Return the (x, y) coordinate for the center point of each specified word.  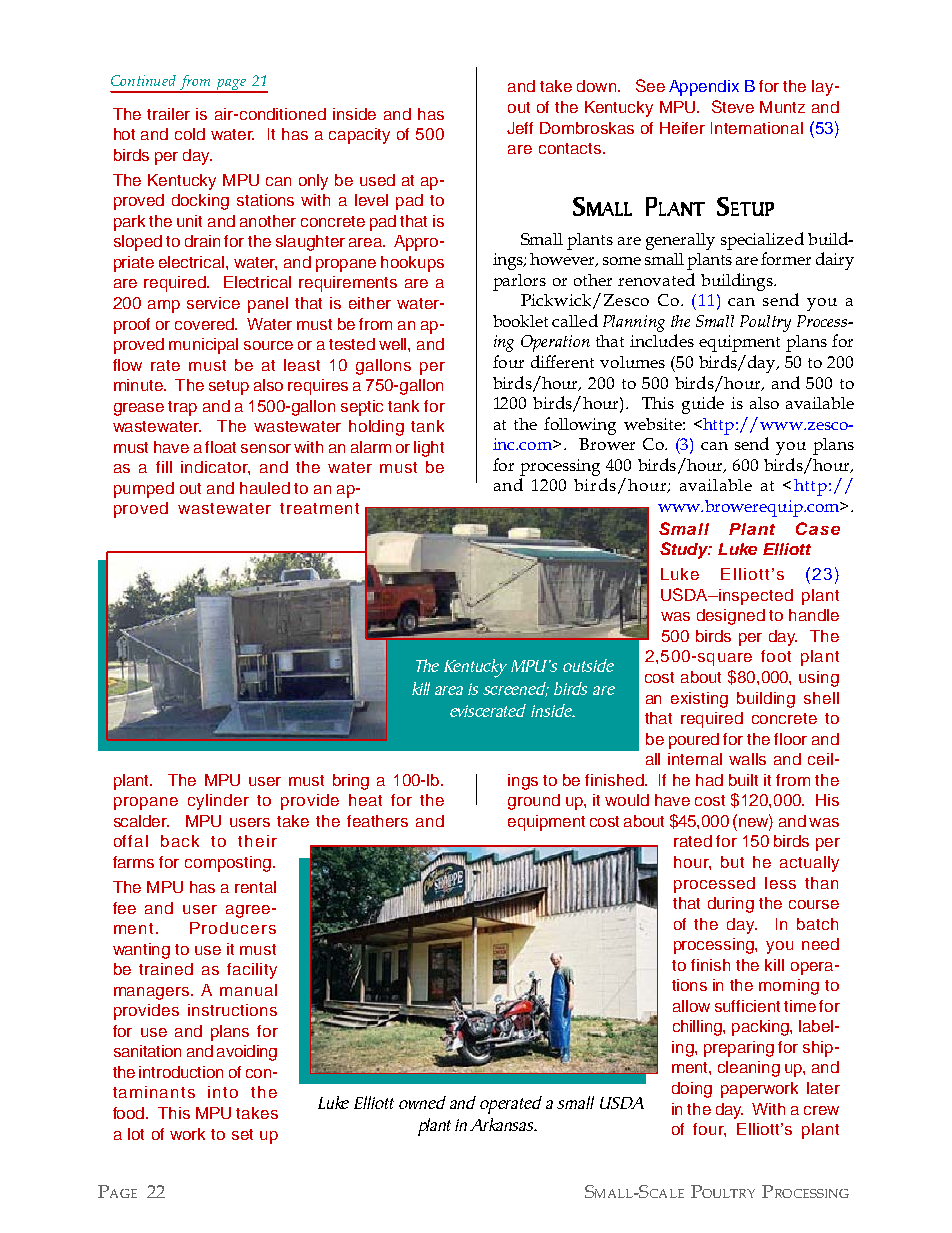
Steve (733, 106)
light (429, 449)
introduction (181, 1072)
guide (703, 405)
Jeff (520, 128)
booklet (520, 321)
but (732, 862)
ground (534, 802)
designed (731, 617)
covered (205, 324)
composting (228, 864)
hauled (265, 488)
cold (190, 134)
